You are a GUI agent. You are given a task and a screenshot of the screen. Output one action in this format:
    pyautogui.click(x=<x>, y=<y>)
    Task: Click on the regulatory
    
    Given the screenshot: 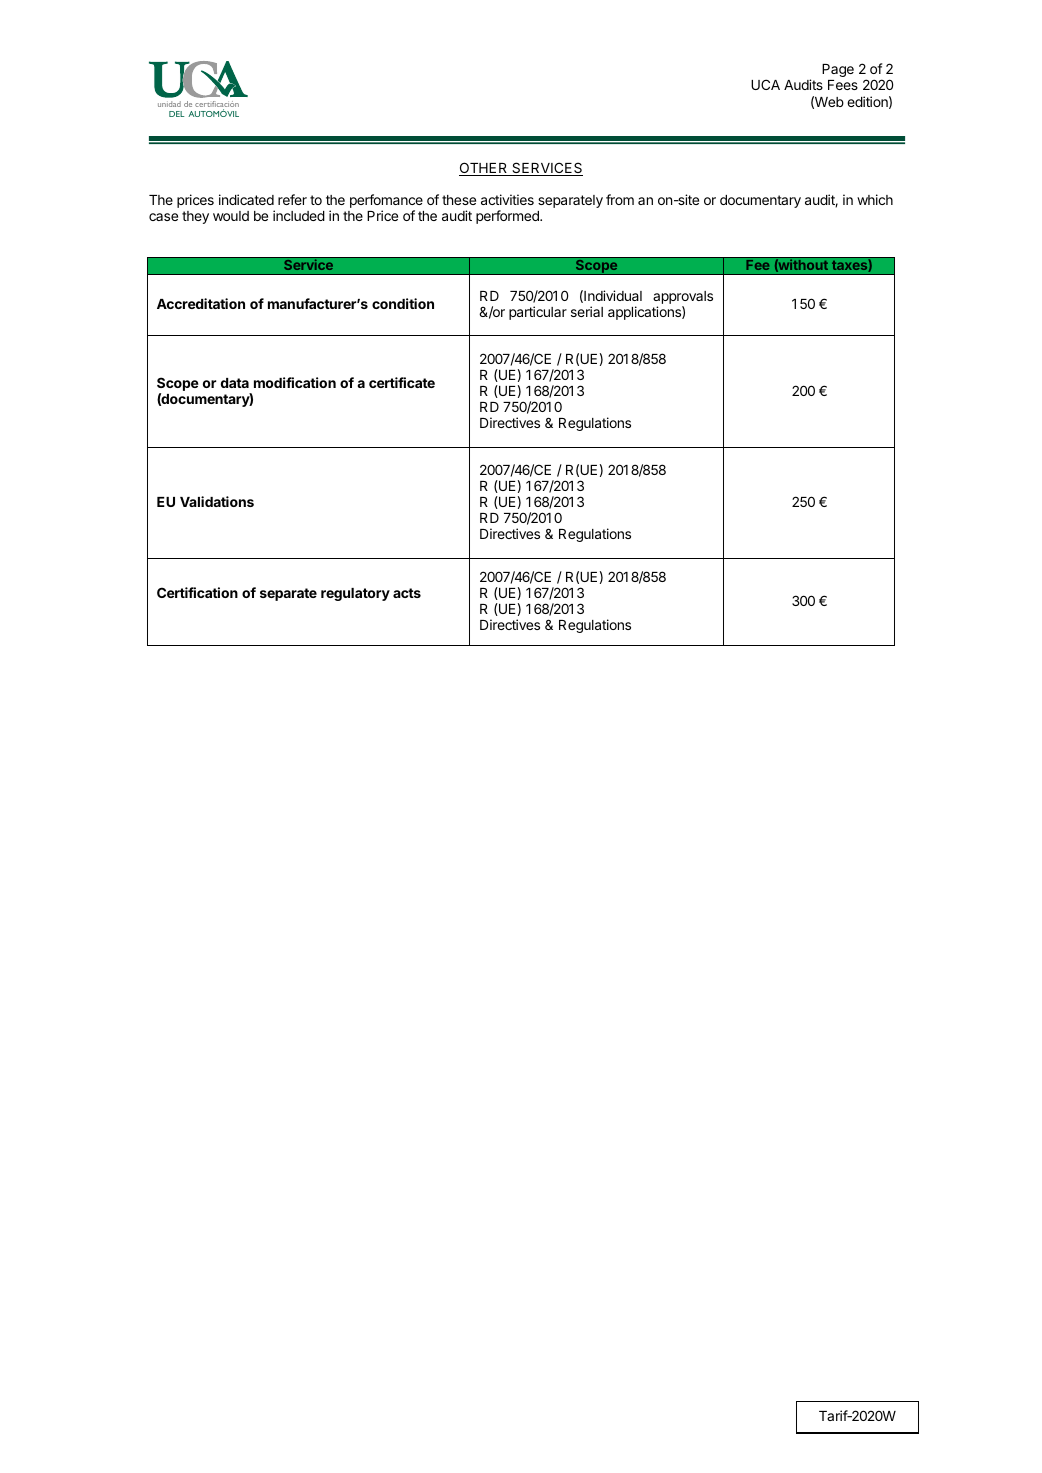 What is the action you would take?
    pyautogui.click(x=355, y=594)
